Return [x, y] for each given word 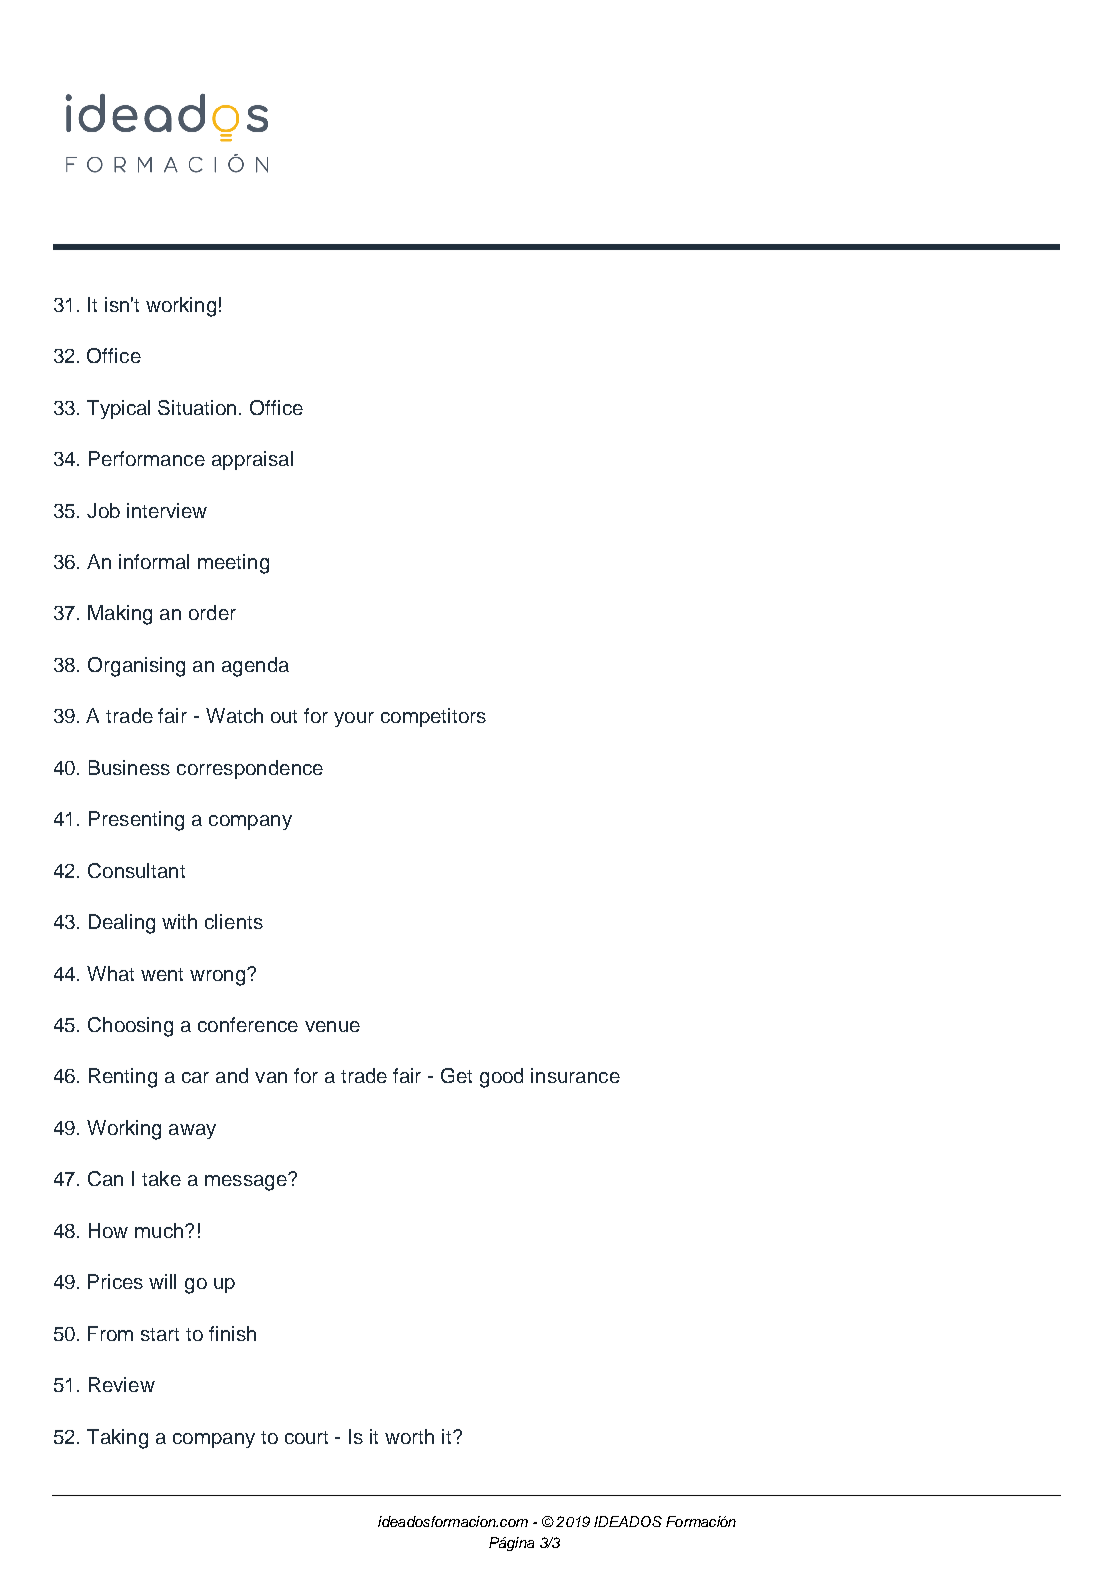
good [501, 1078]
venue [332, 1026]
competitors [433, 717]
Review [122, 1384]
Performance [147, 458]
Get [456, 1075]
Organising [136, 667]
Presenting [136, 821]
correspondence [250, 769]
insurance [575, 1075]
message [247, 1182]
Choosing [130, 1027]
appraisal [252, 460]
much [160, 1230]
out [284, 716]
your [354, 719]
